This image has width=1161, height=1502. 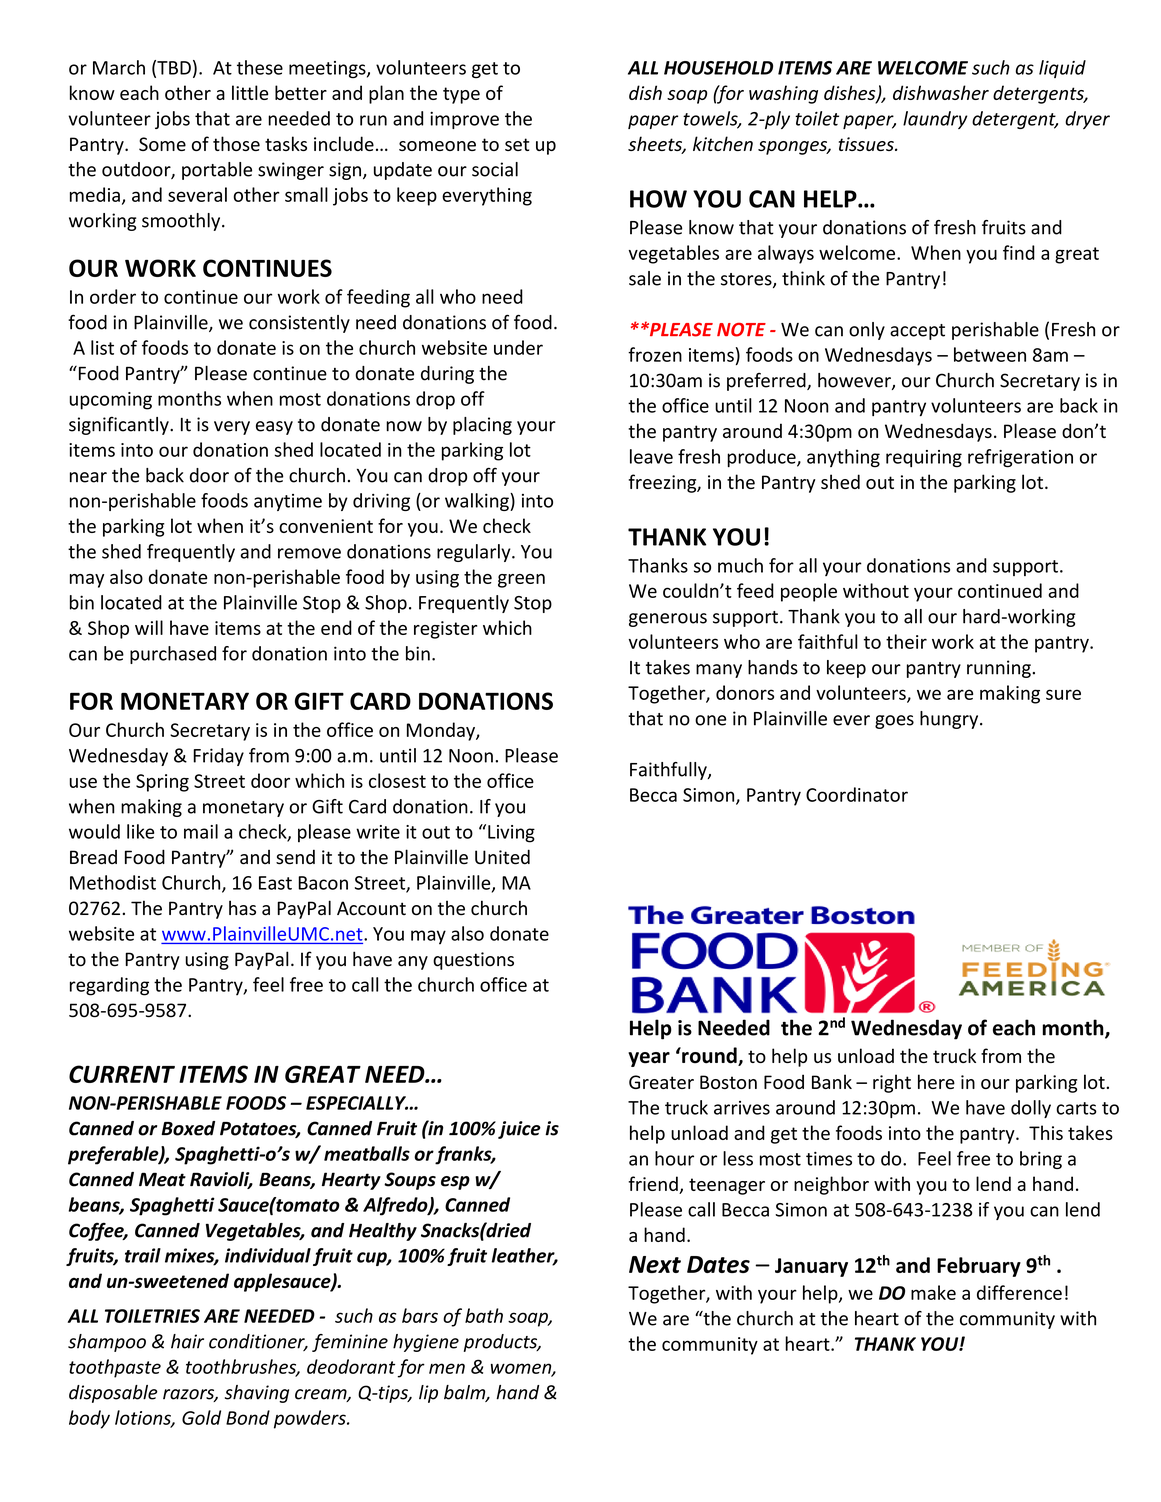 I want to click on dolly, so click(x=1031, y=1109).
